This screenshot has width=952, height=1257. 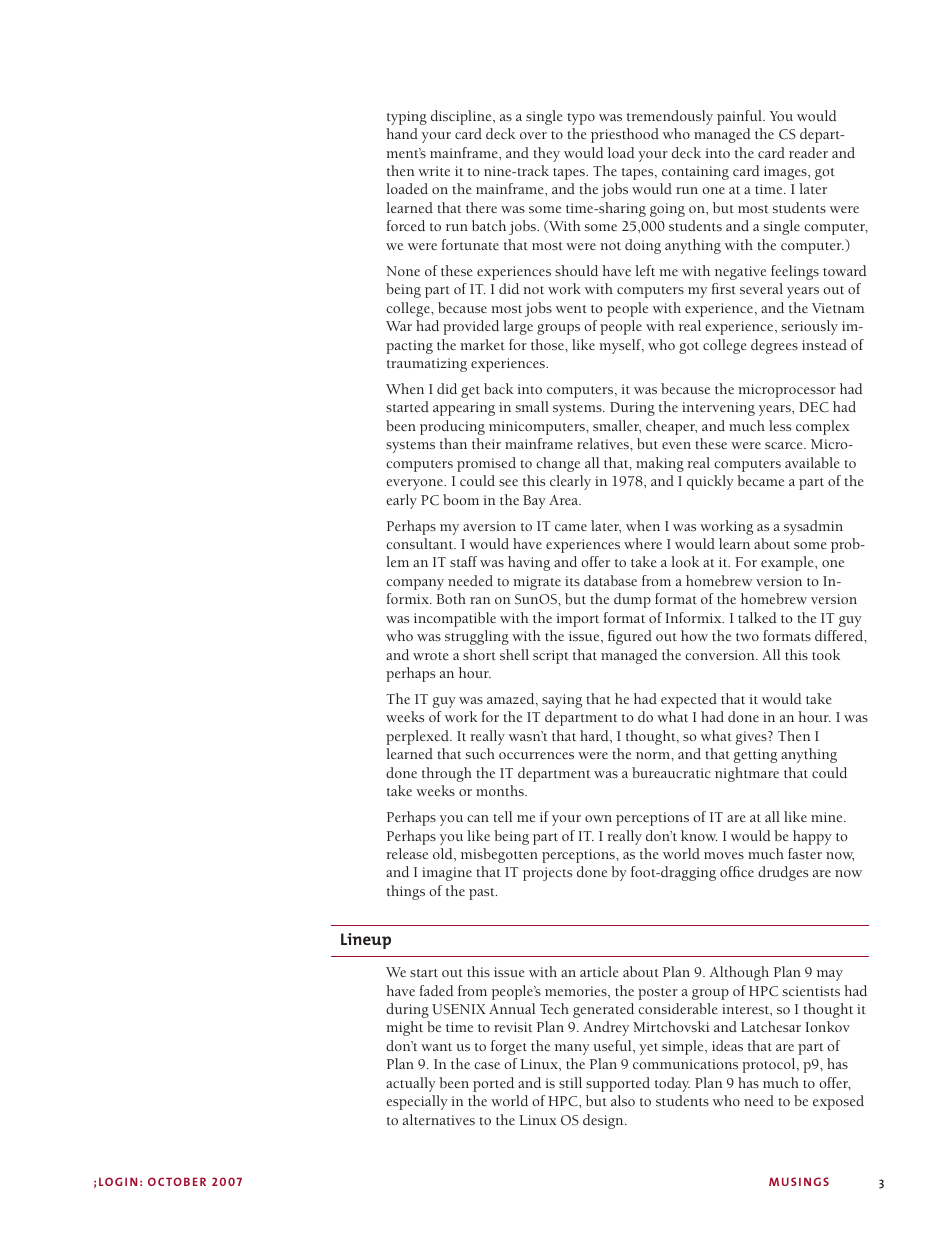 I want to click on alternatives, so click(x=439, y=1119).
